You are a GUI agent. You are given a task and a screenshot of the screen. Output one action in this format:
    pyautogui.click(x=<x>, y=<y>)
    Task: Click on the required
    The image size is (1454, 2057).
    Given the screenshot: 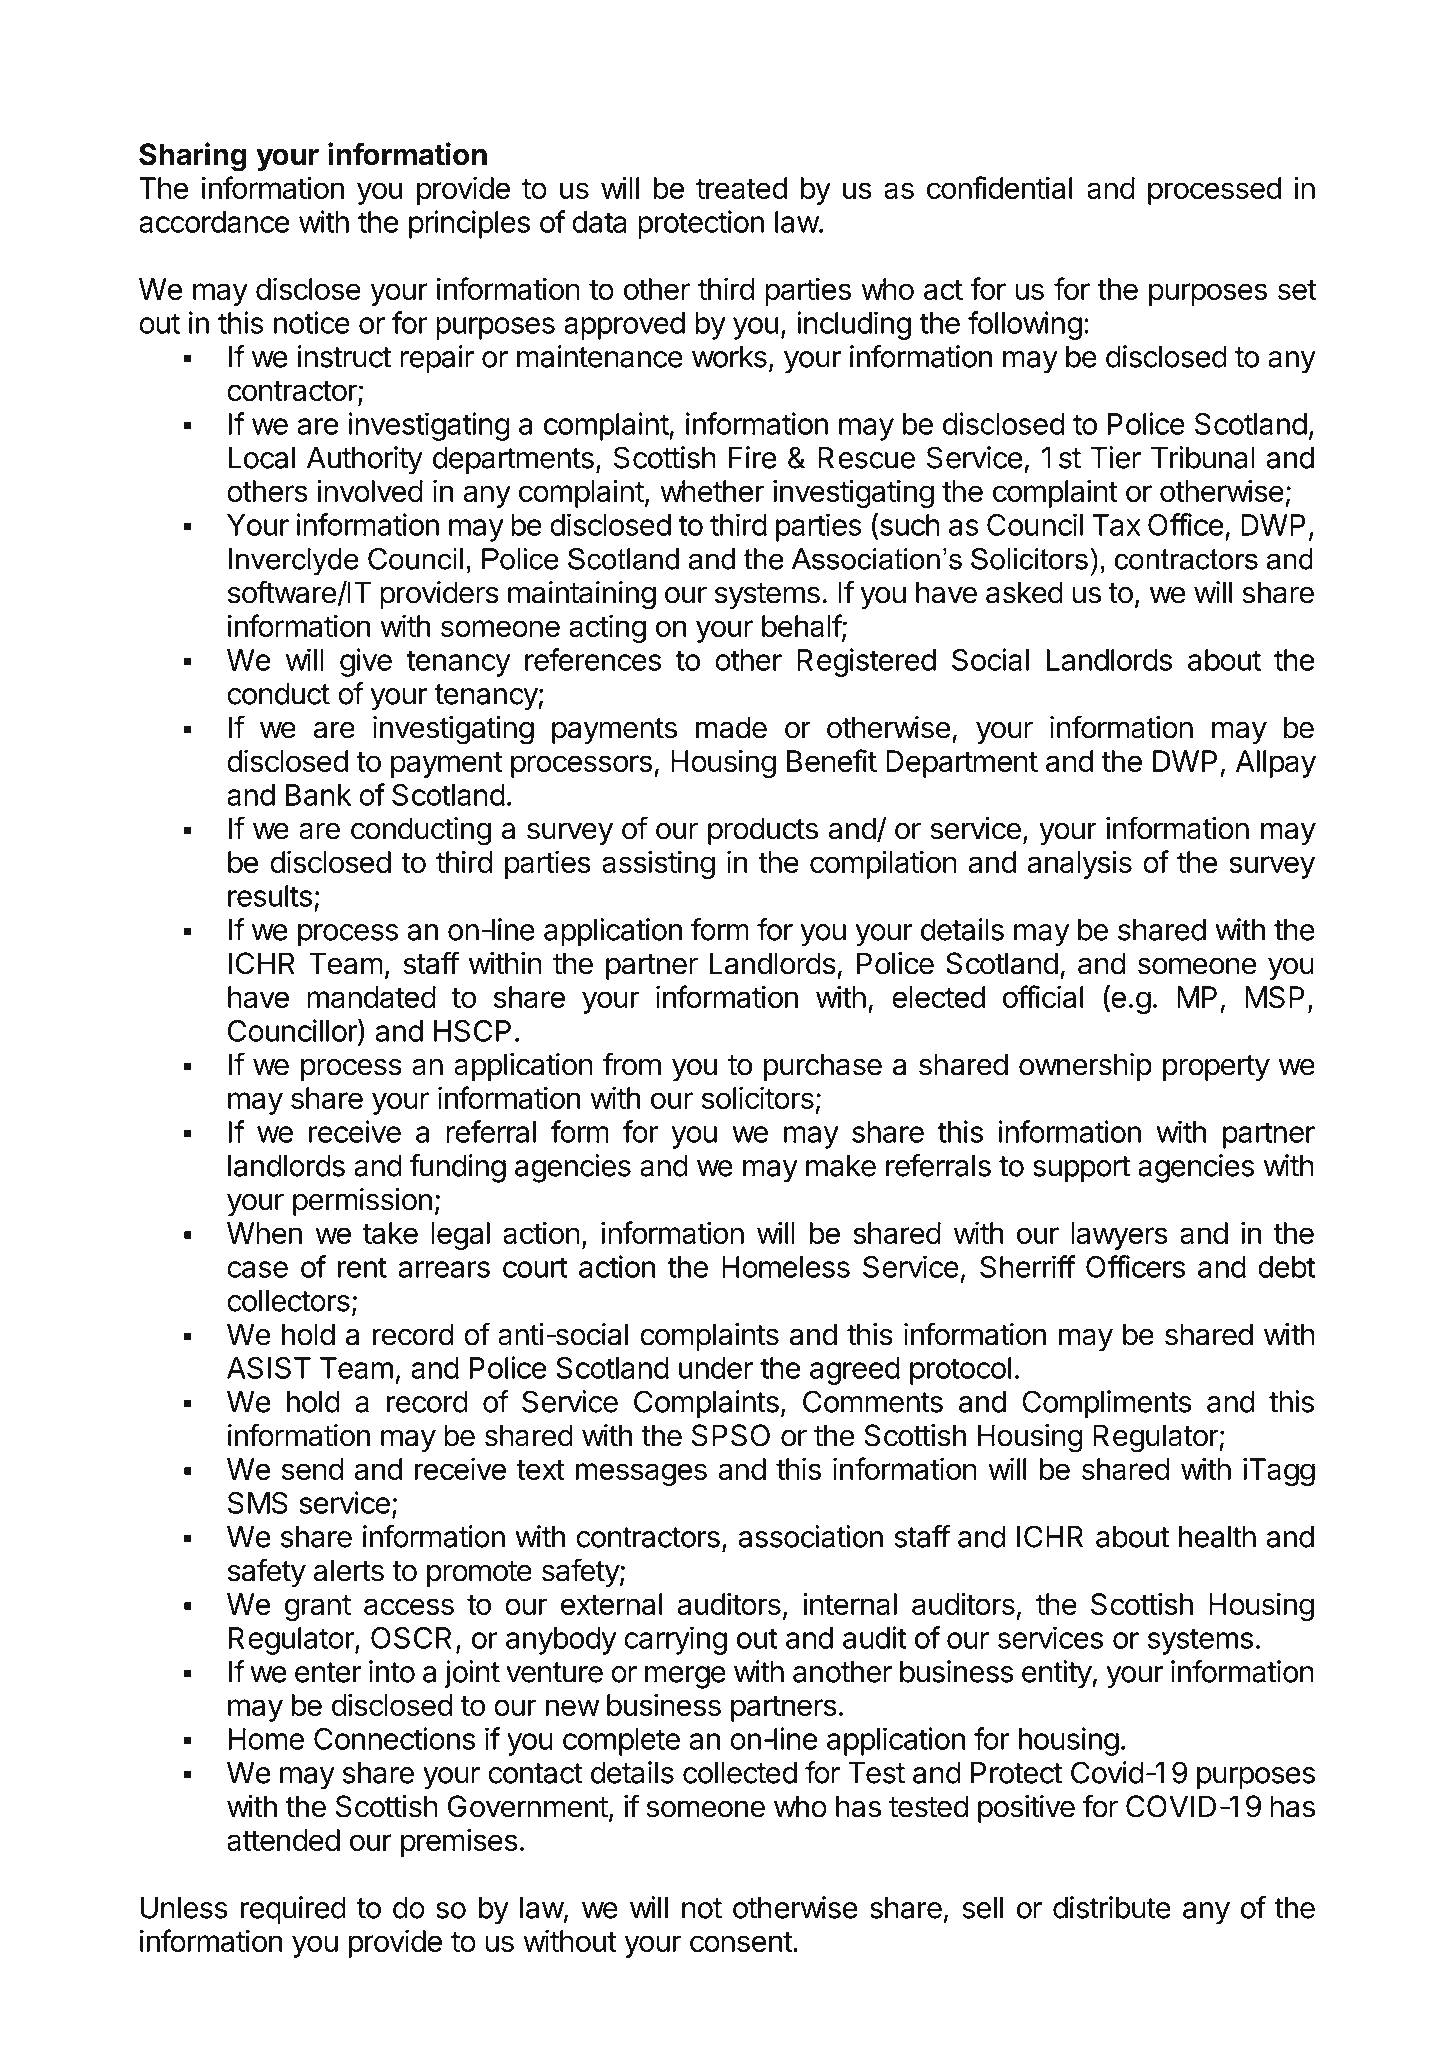 What is the action you would take?
    pyautogui.click(x=293, y=1910)
